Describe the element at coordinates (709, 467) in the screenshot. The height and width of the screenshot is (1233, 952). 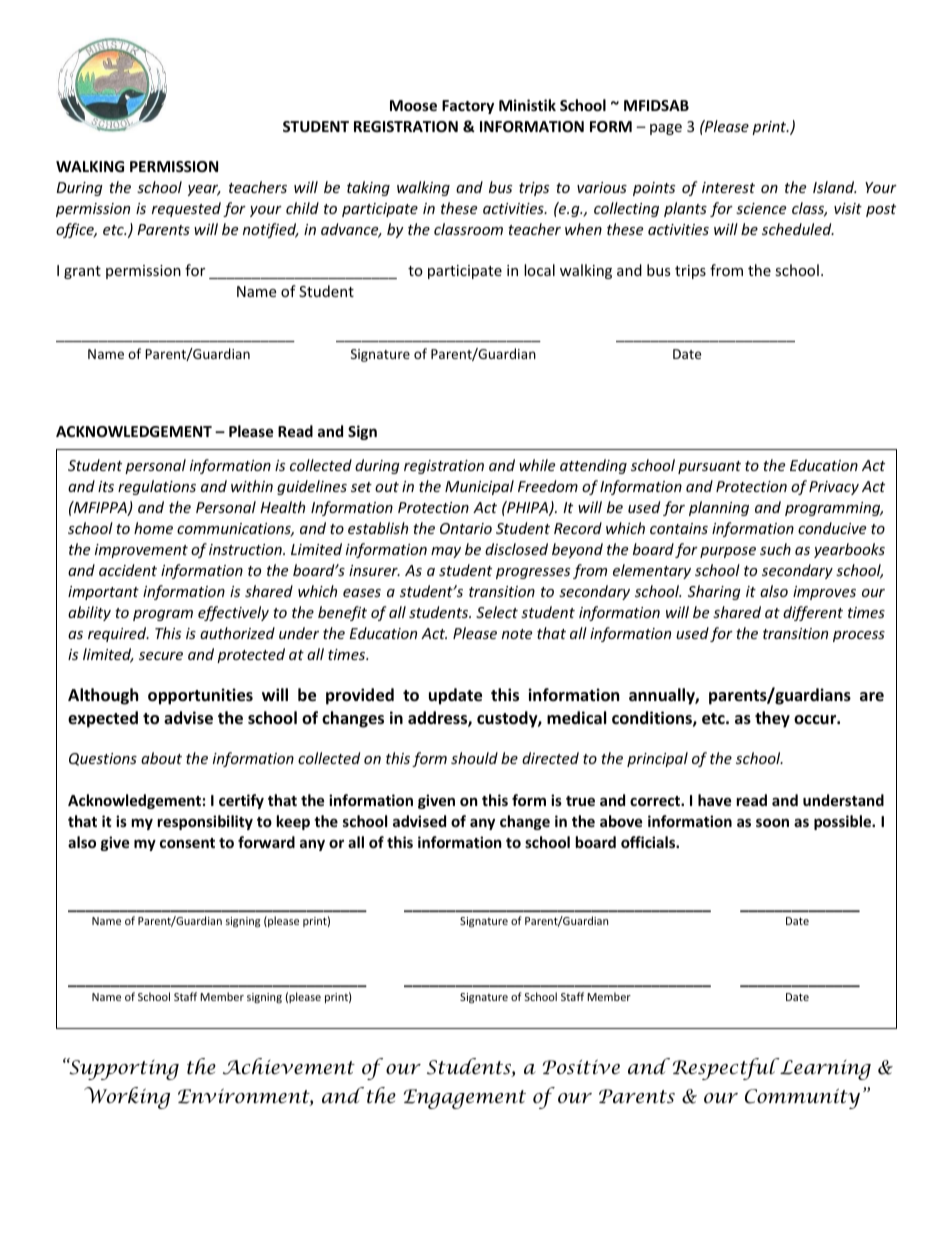
I see `pursuant` at that location.
